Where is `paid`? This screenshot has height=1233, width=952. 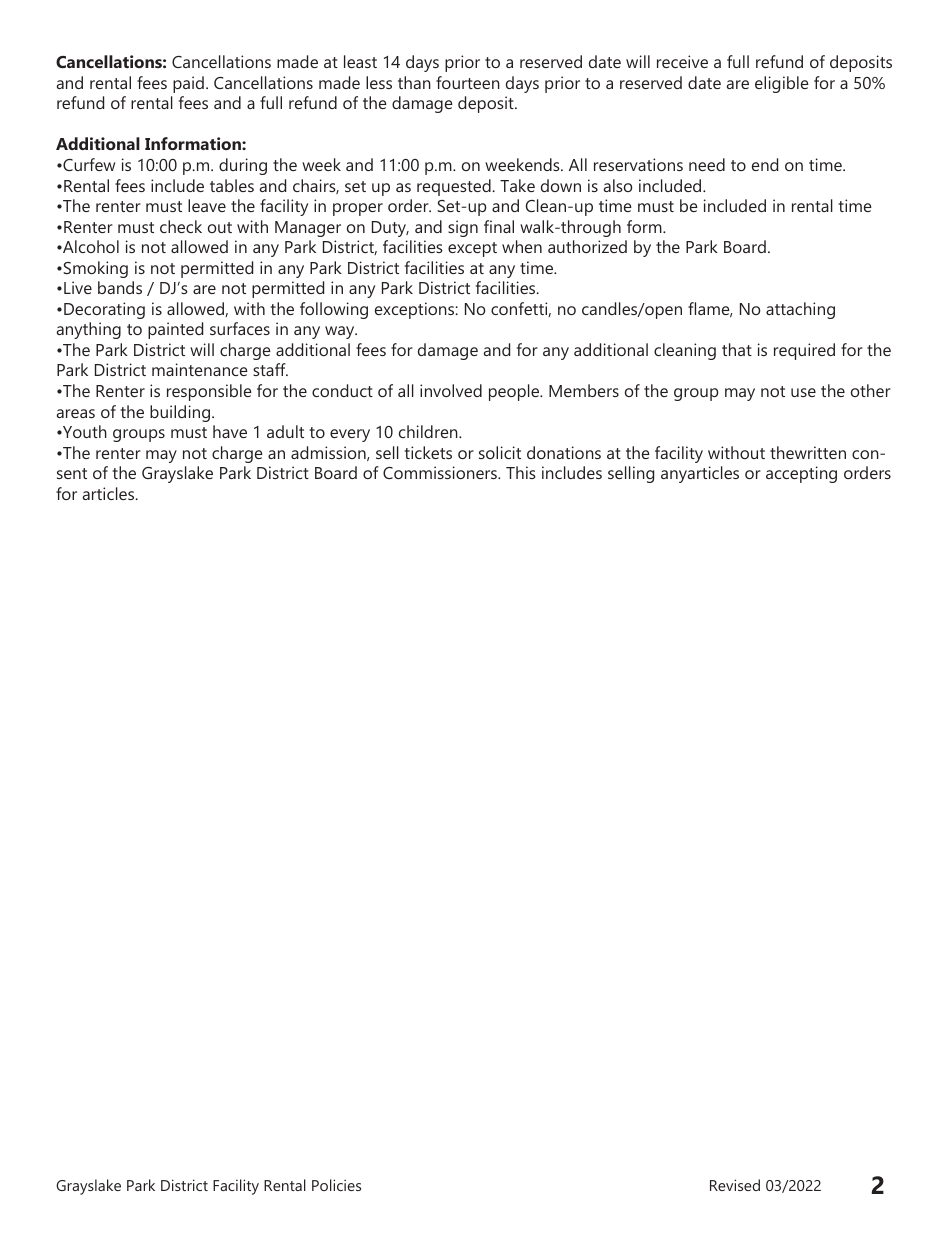
paid is located at coordinates (188, 84).
